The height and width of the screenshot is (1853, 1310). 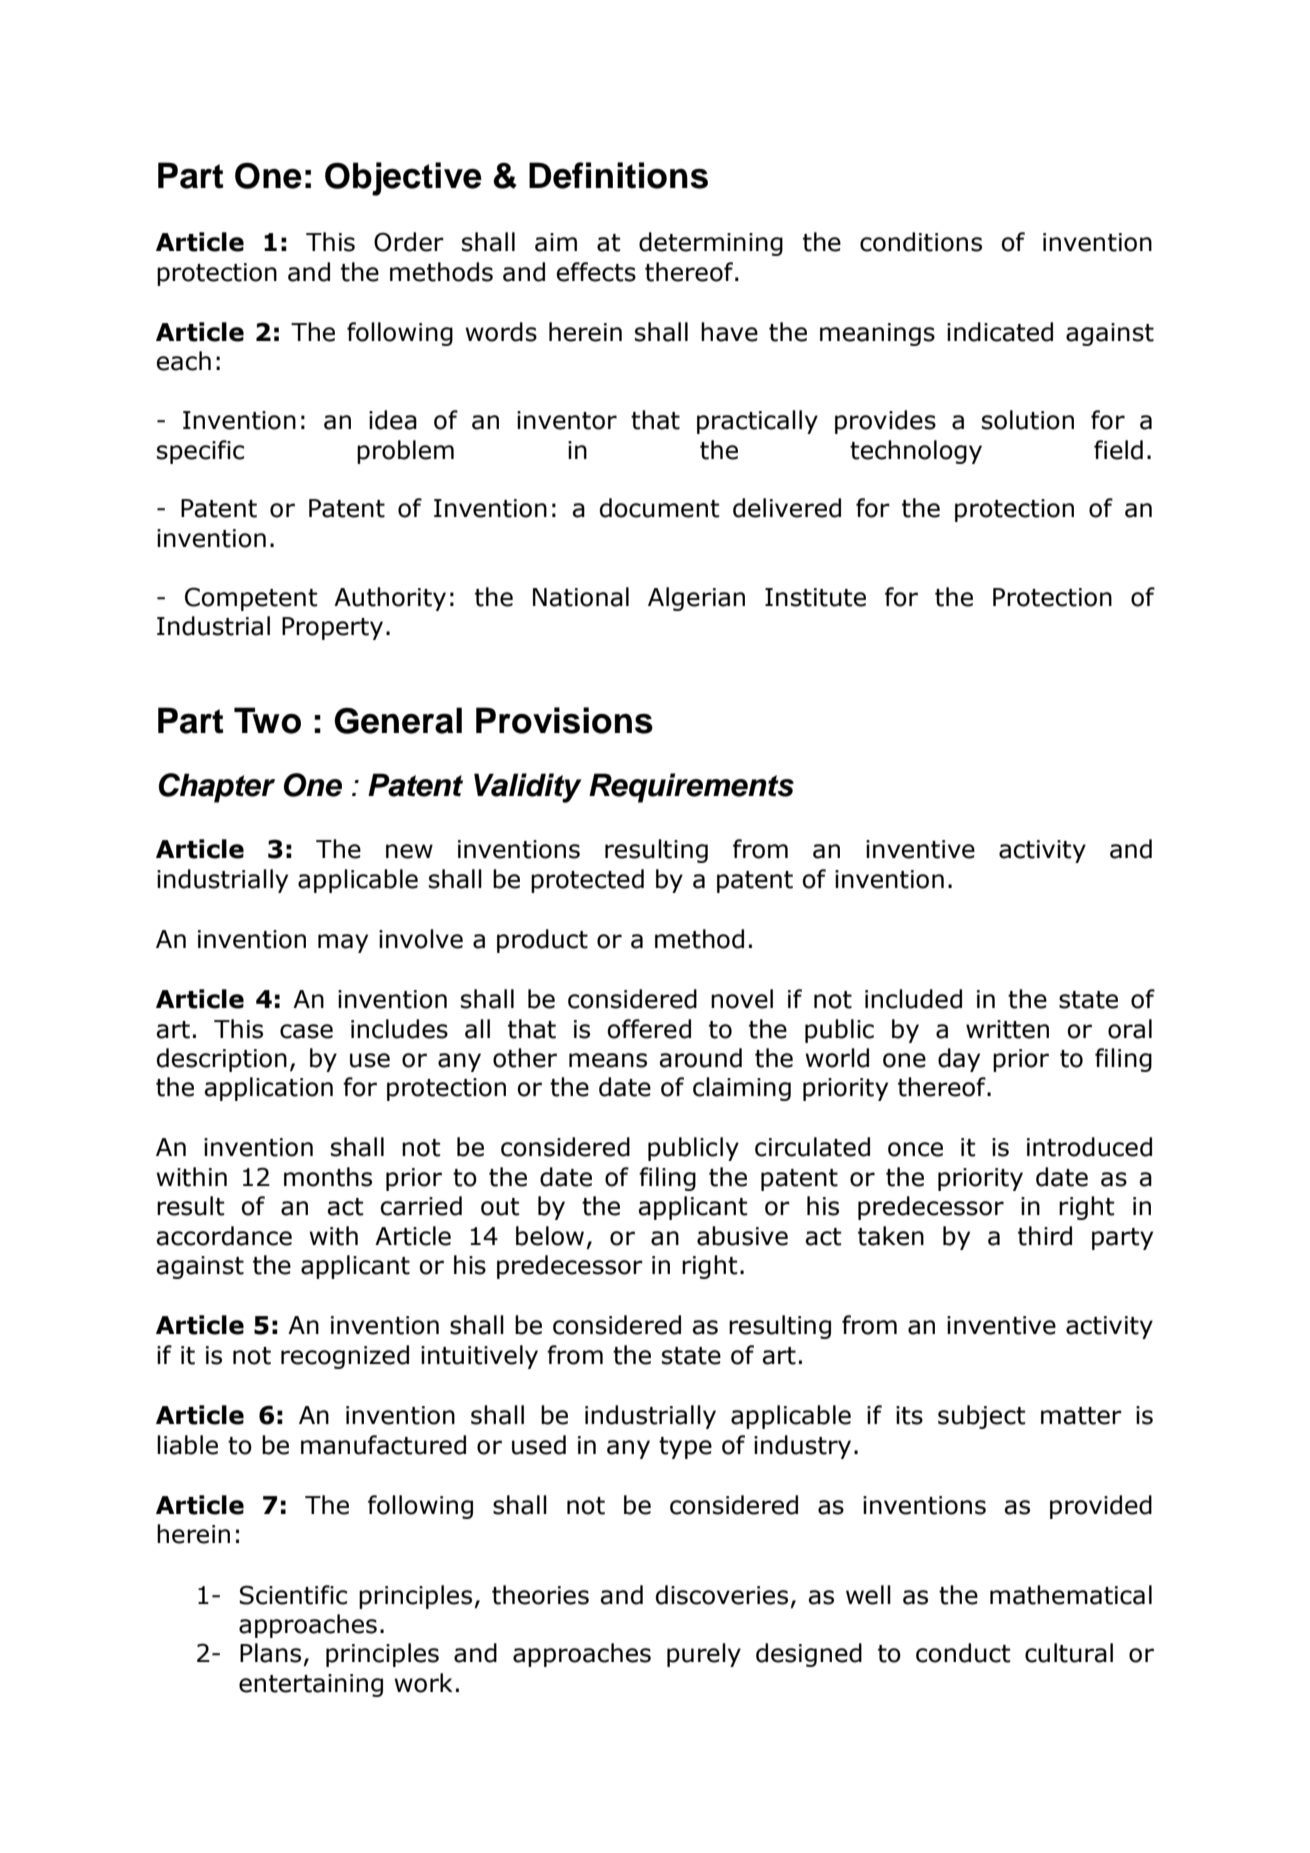 I want to click on entertaining, so click(x=311, y=1685).
